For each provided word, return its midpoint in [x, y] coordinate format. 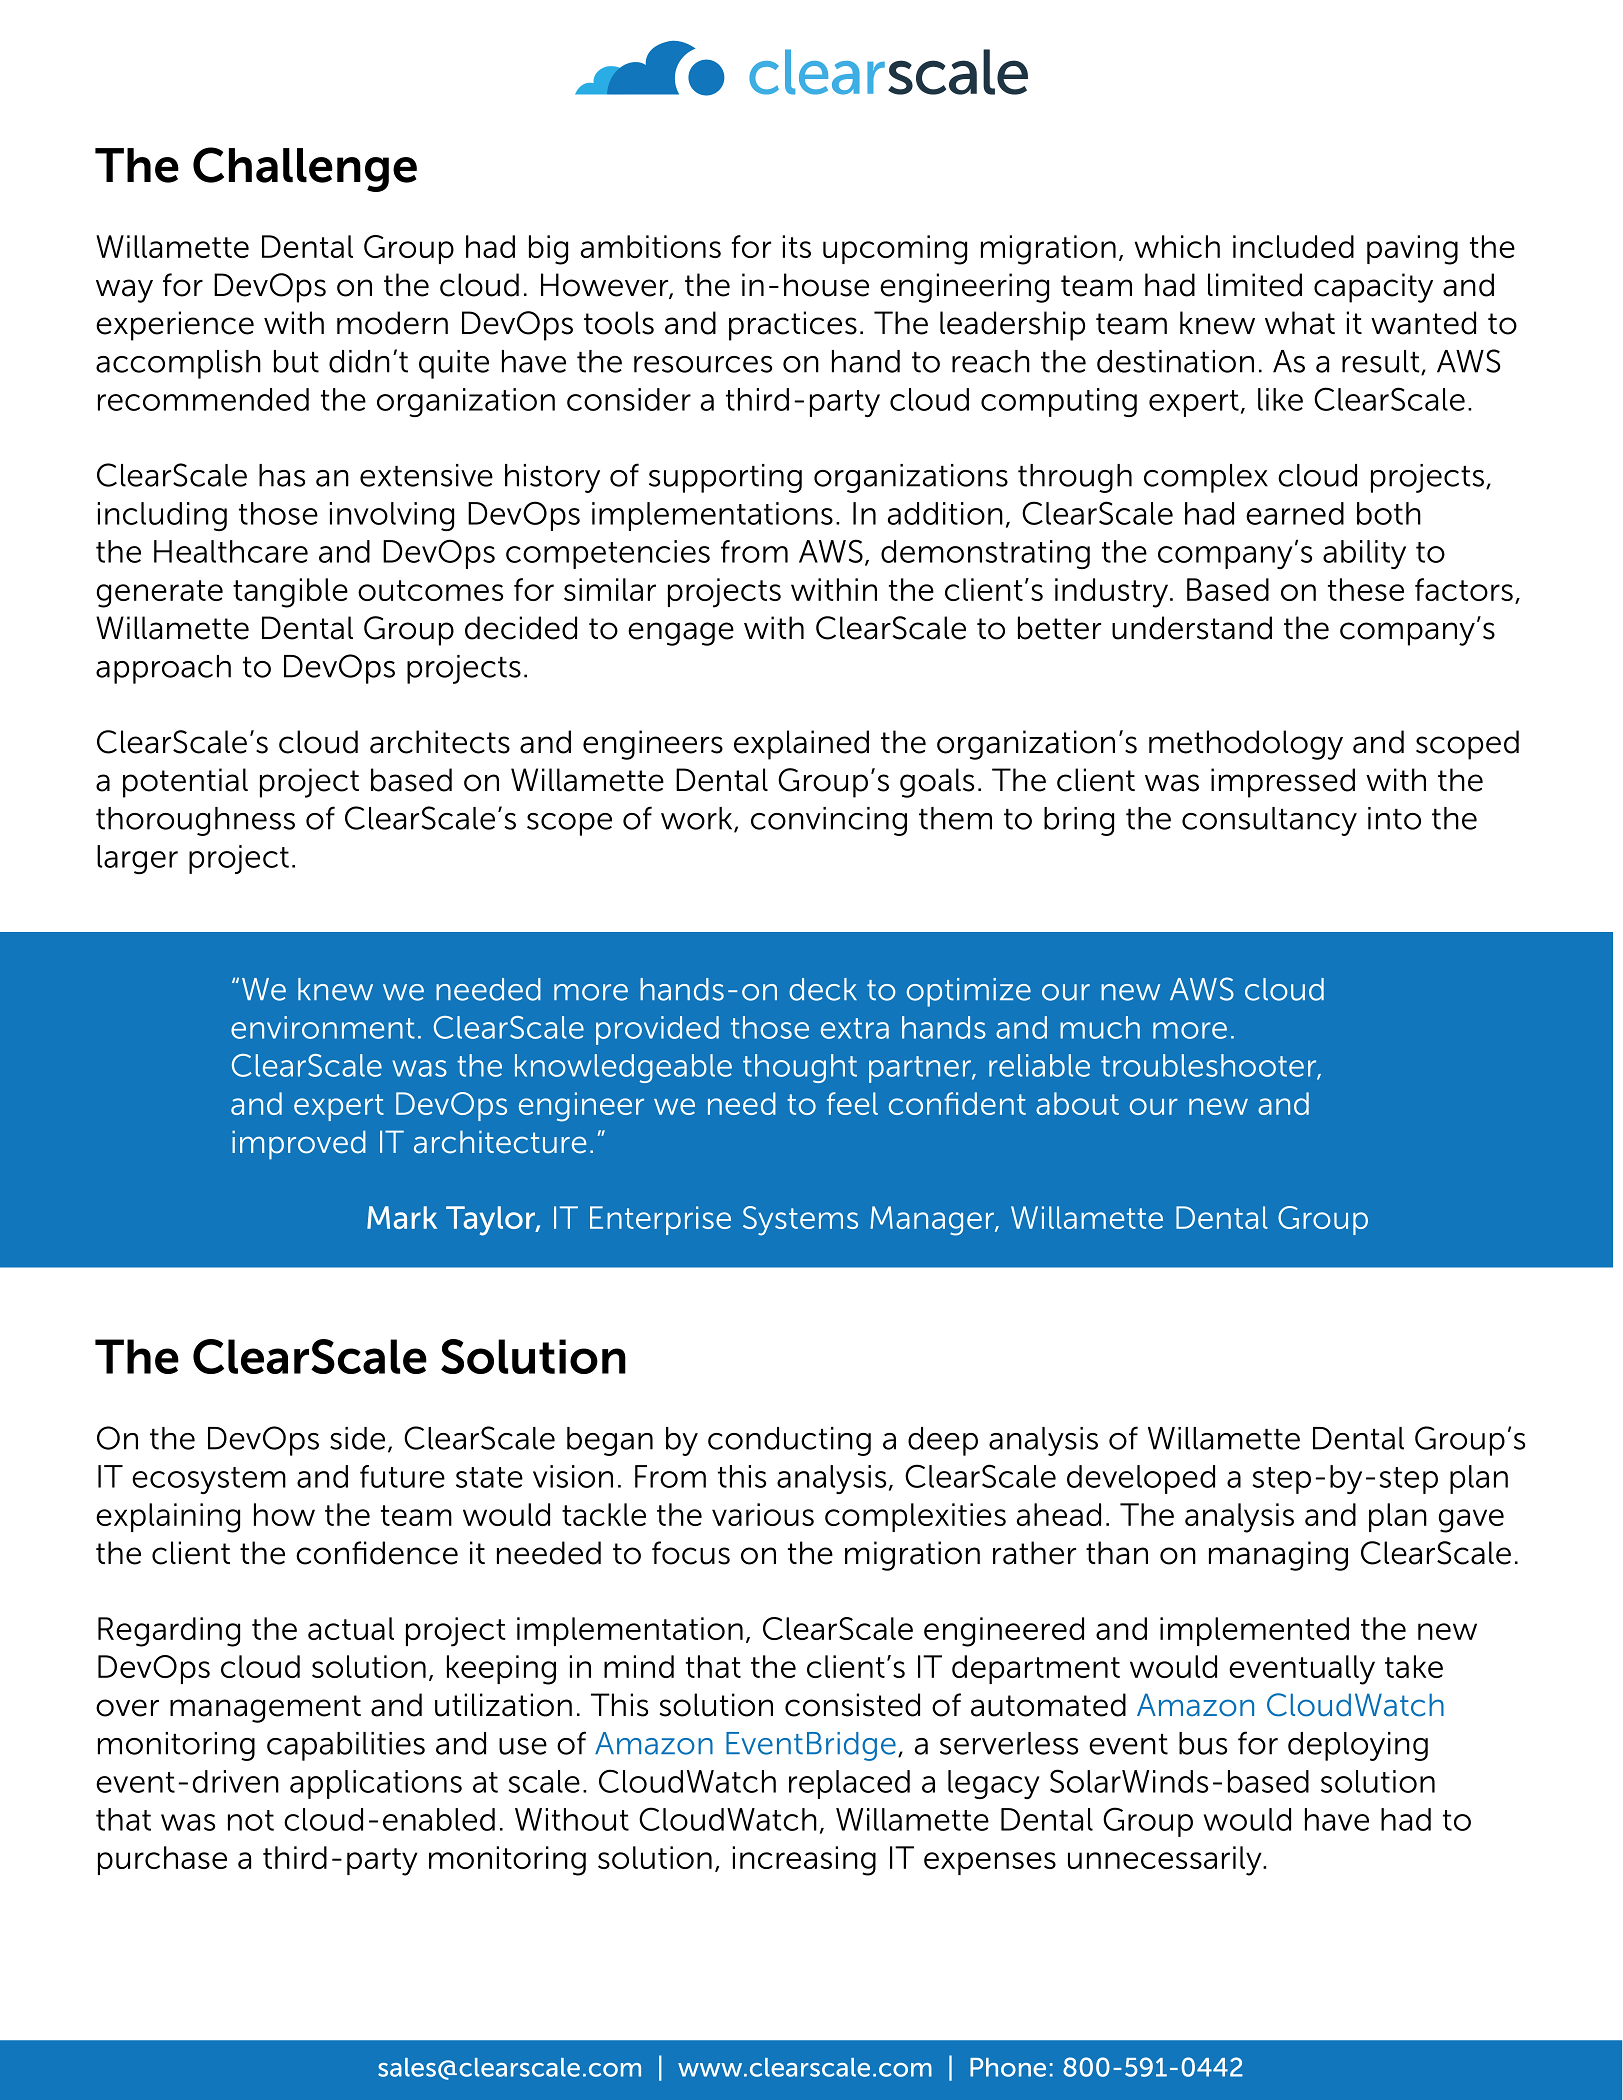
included [1293, 246]
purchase [162, 1860]
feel [852, 1103]
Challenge [305, 169]
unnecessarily [1166, 1861]
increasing [804, 1861]
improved [299, 1145]
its [796, 246]
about [1077, 1103]
